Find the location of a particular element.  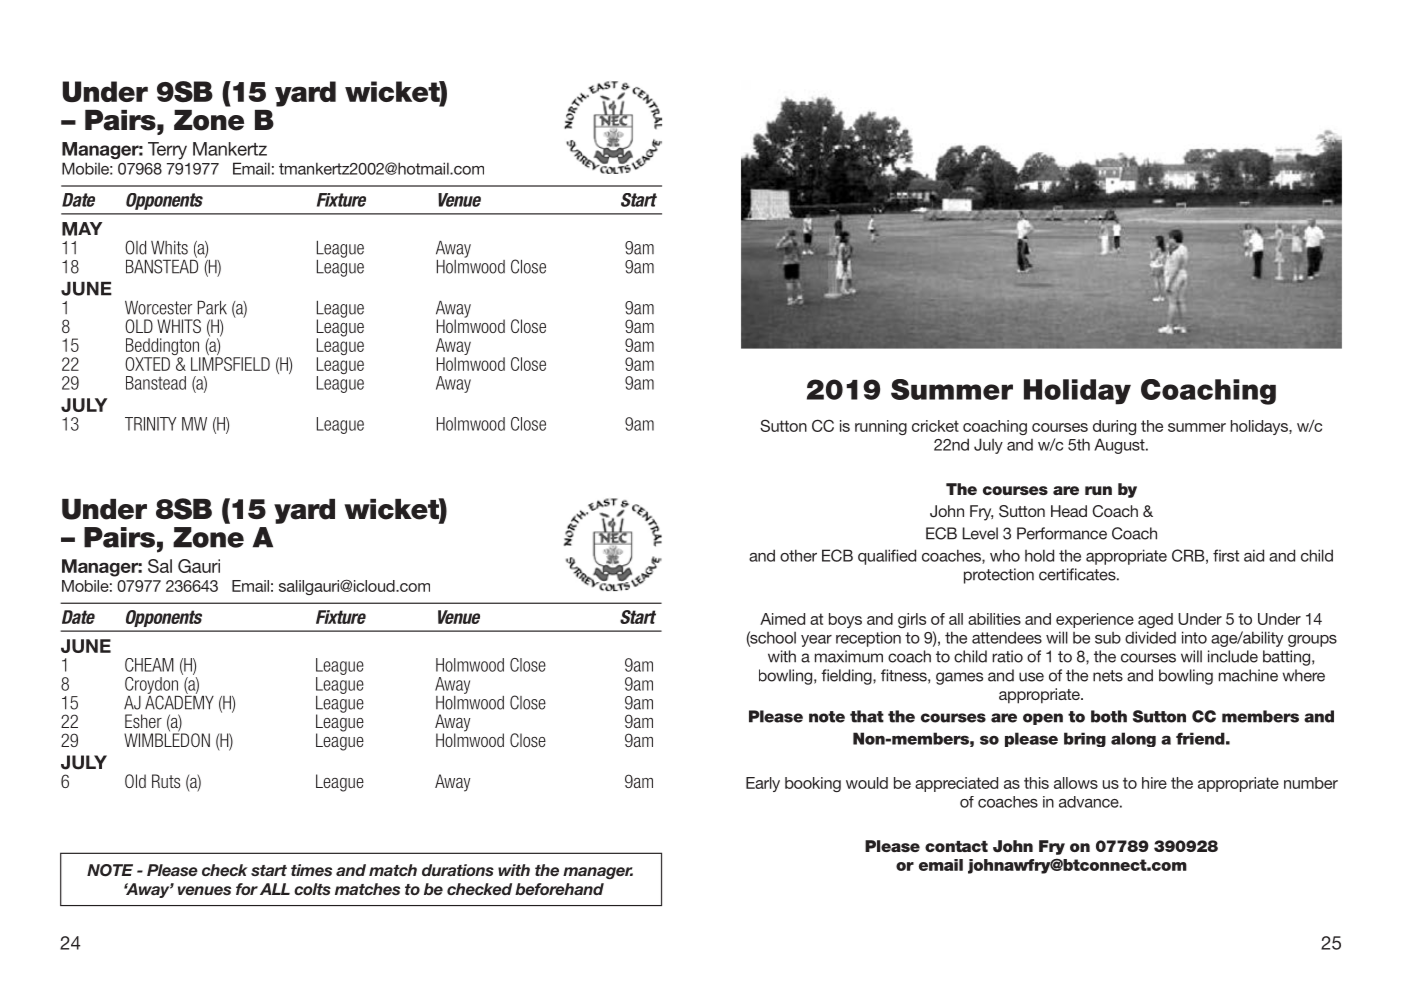

fielding is located at coordinates (847, 677).
